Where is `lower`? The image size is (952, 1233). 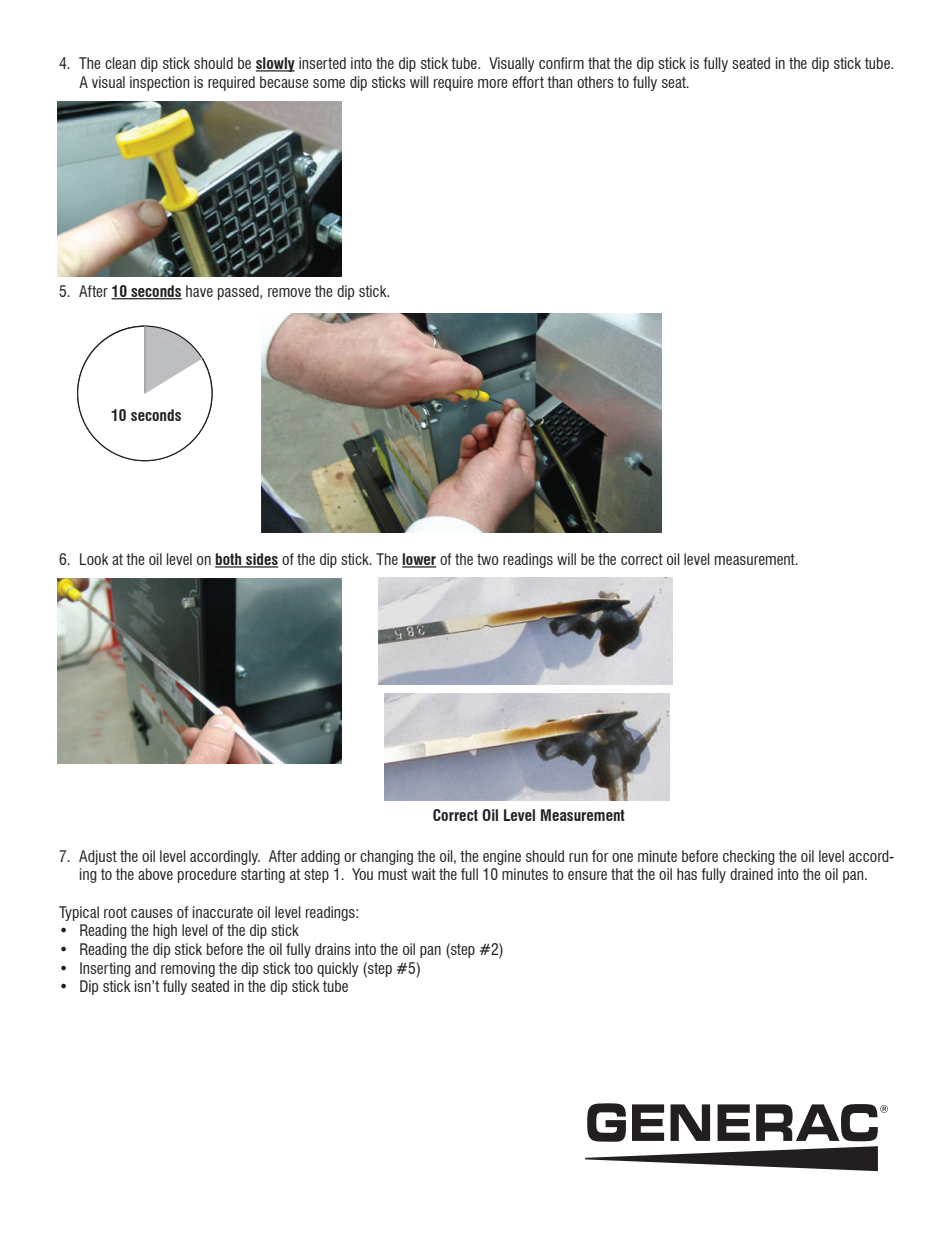 lower is located at coordinates (419, 560).
